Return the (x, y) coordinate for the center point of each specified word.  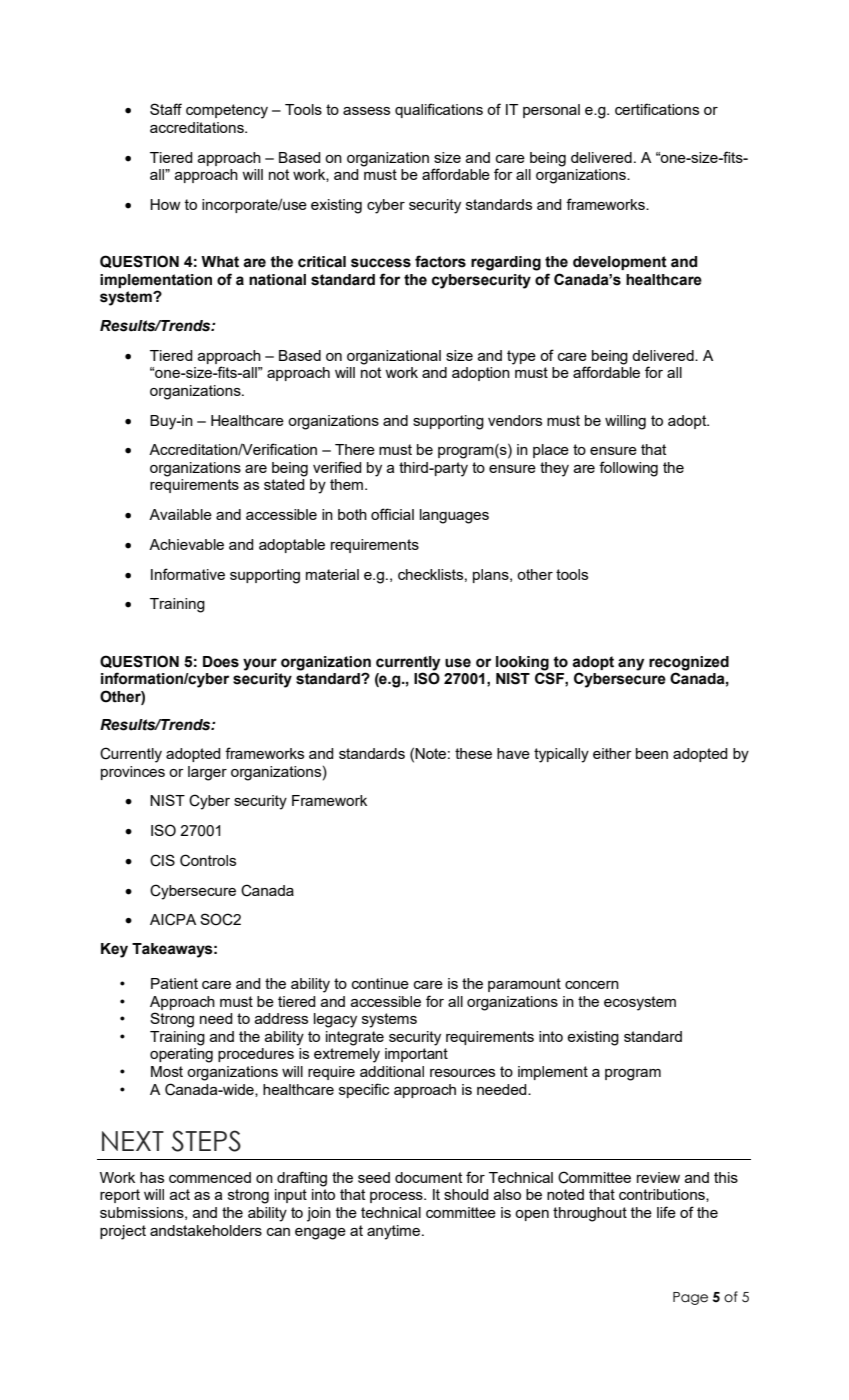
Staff (166, 109)
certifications (657, 109)
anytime (395, 1232)
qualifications (439, 110)
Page (690, 1298)
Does (221, 662)
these (473, 753)
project (123, 1232)
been (652, 753)
